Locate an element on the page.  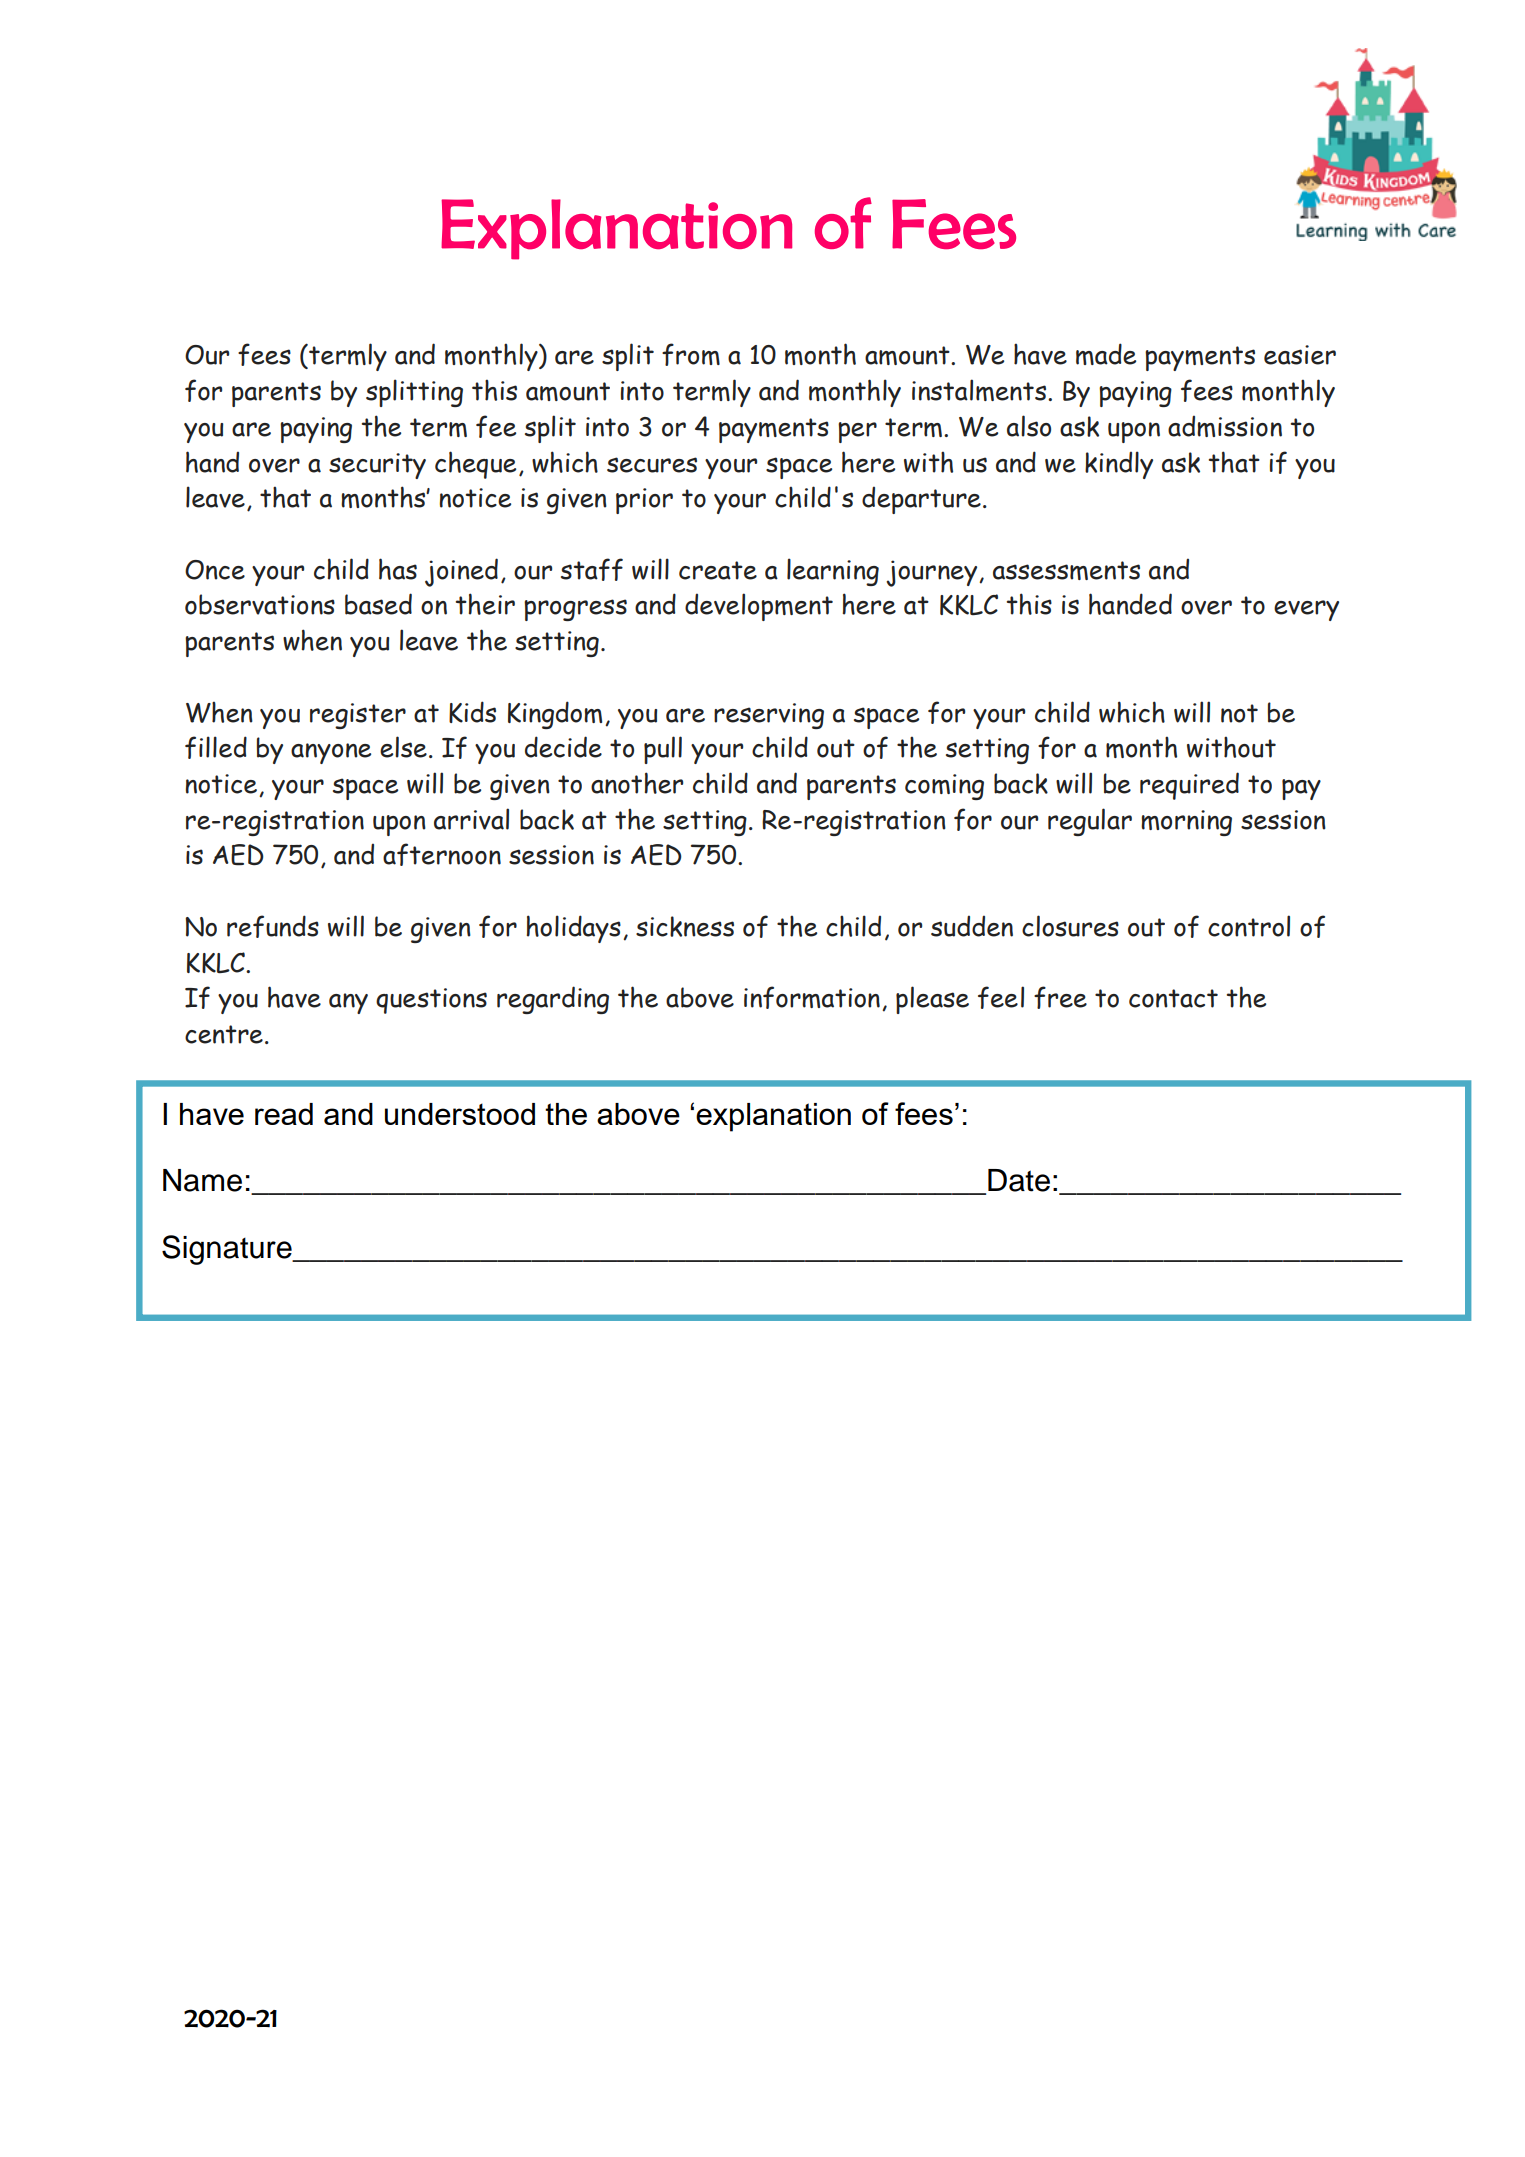
made is located at coordinates (1106, 354).
